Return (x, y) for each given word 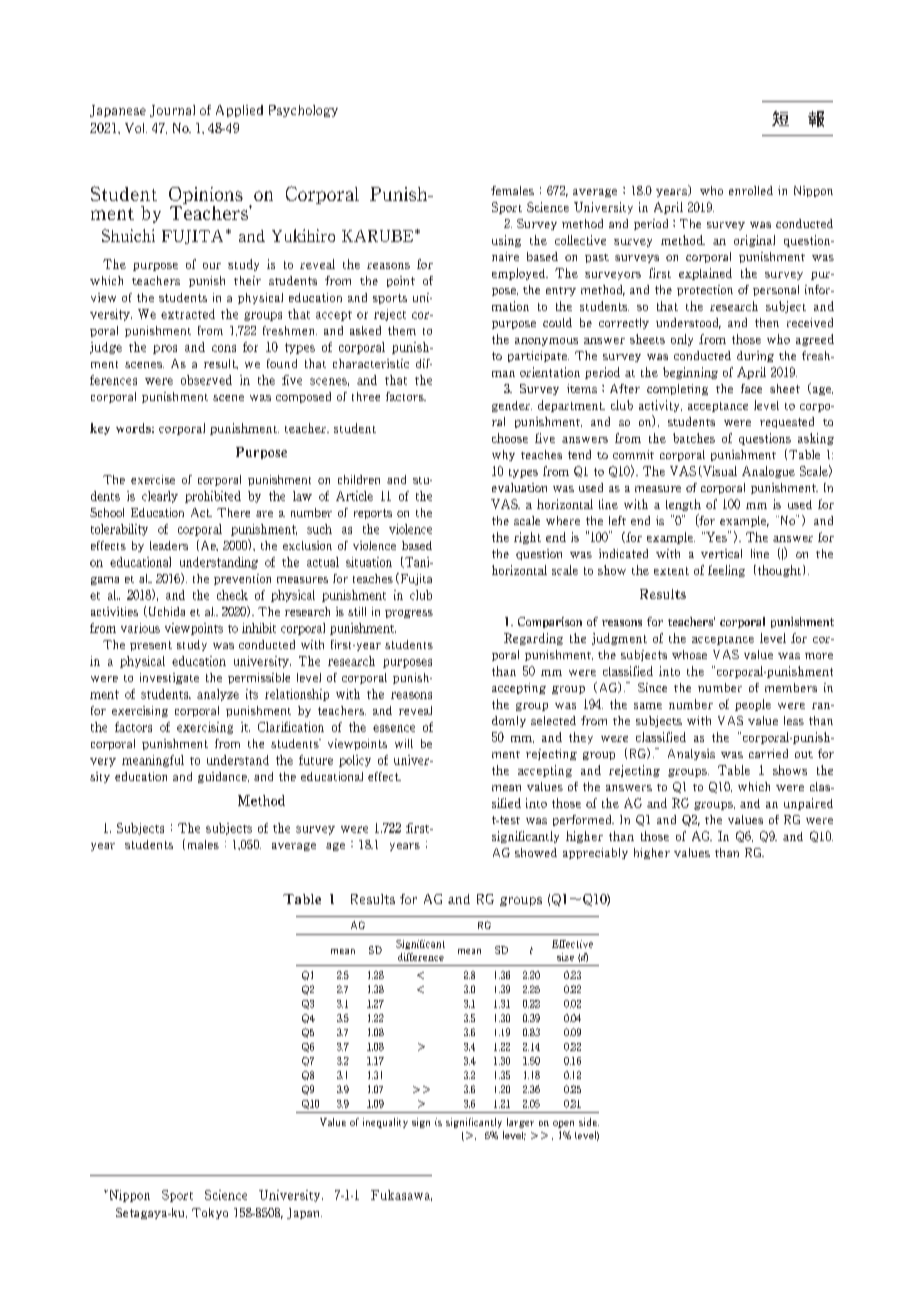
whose (689, 654)
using (506, 241)
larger (520, 1123)
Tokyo (210, 1213)
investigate (169, 678)
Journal (172, 111)
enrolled (751, 190)
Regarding (533, 639)
